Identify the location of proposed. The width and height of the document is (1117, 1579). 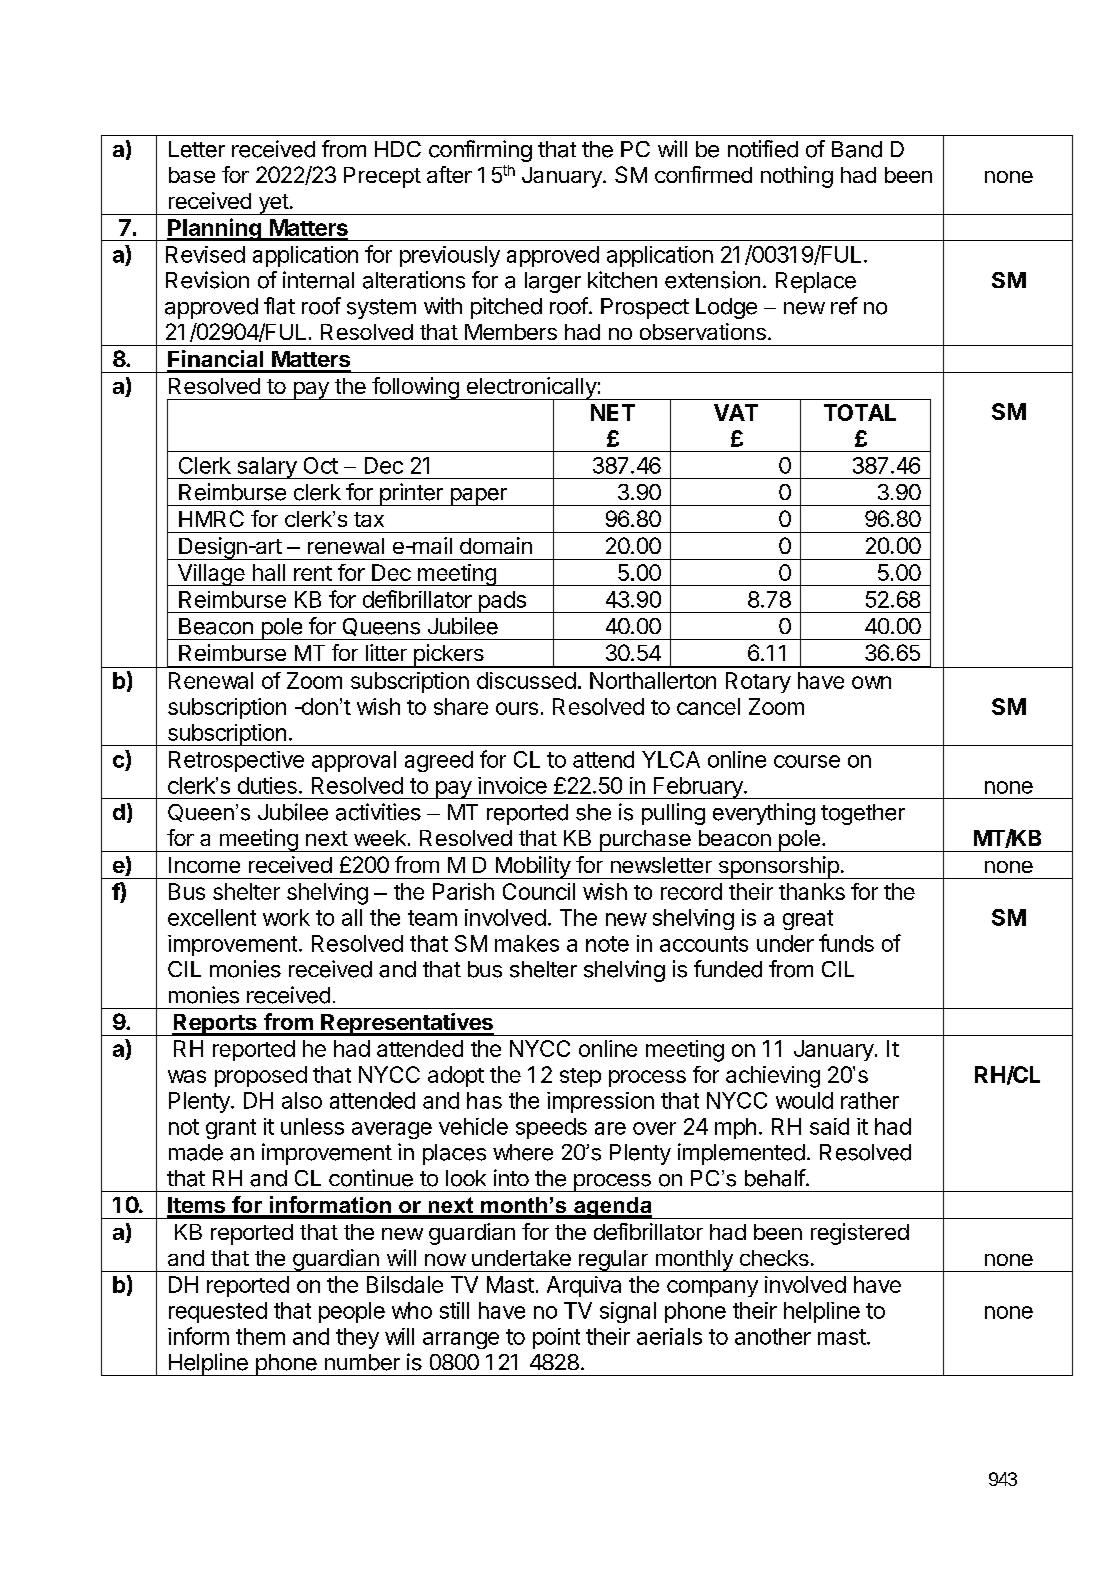
(261, 1076).
